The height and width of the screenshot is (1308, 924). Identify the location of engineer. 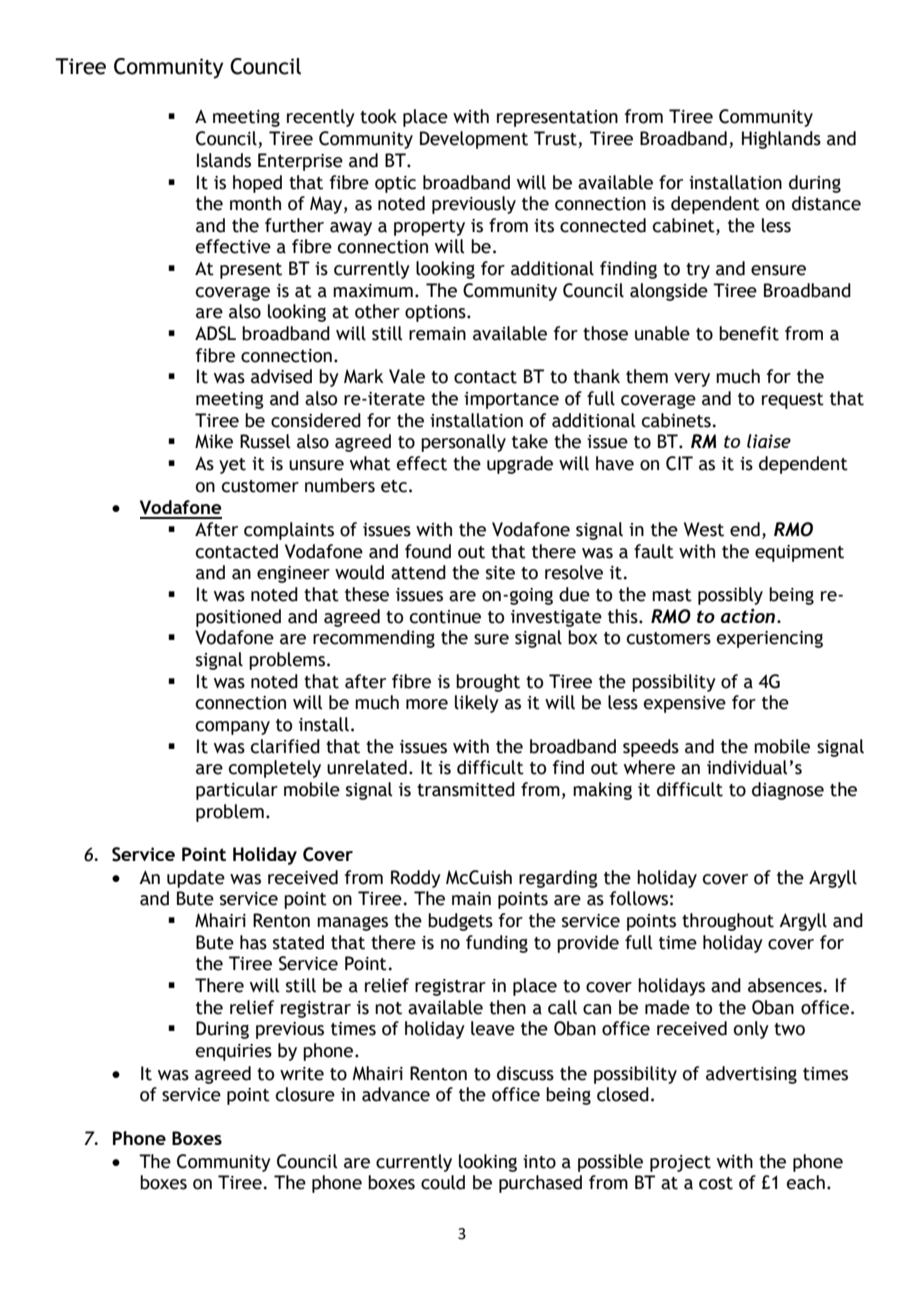
(293, 574).
